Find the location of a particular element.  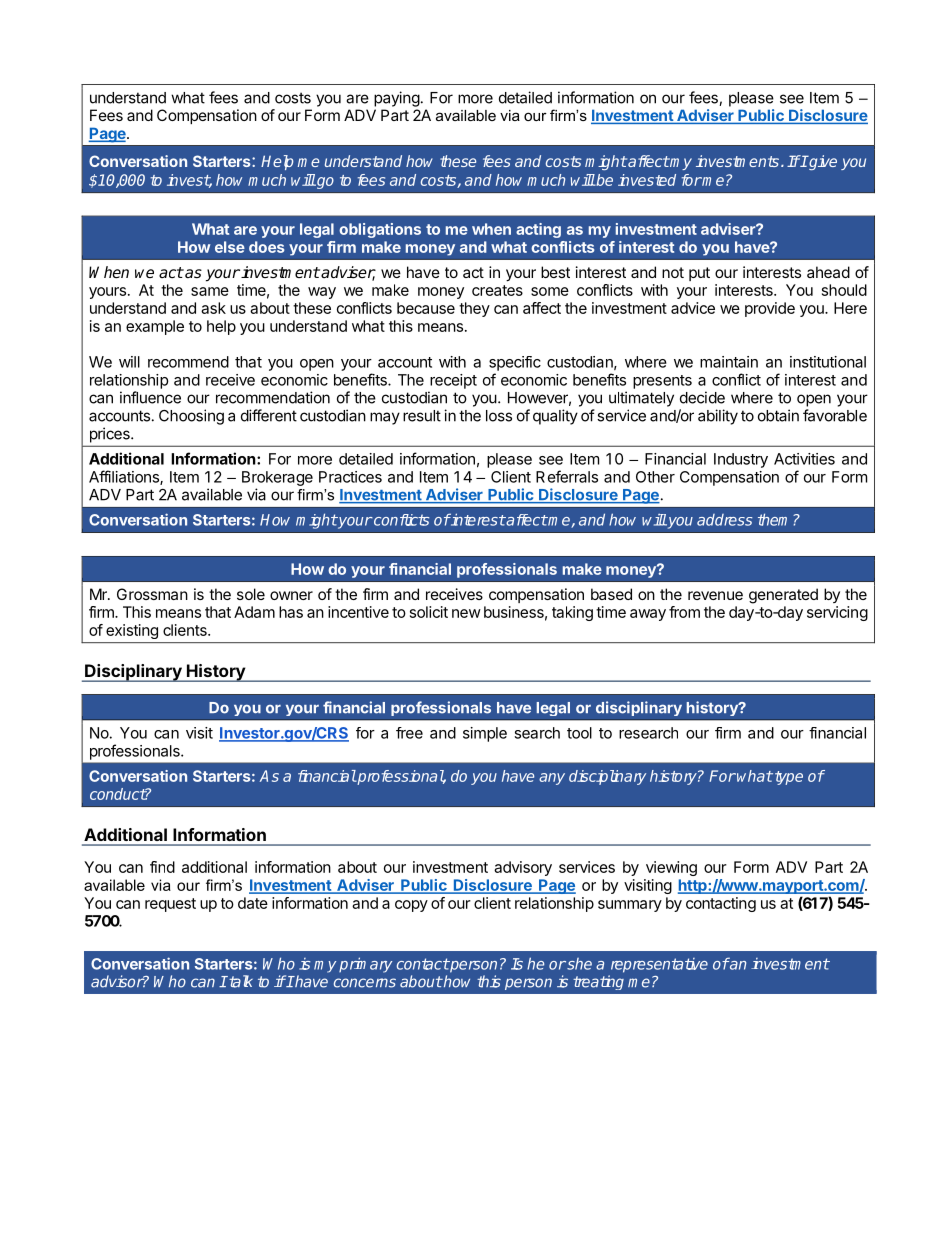

talk is located at coordinates (240, 981).
